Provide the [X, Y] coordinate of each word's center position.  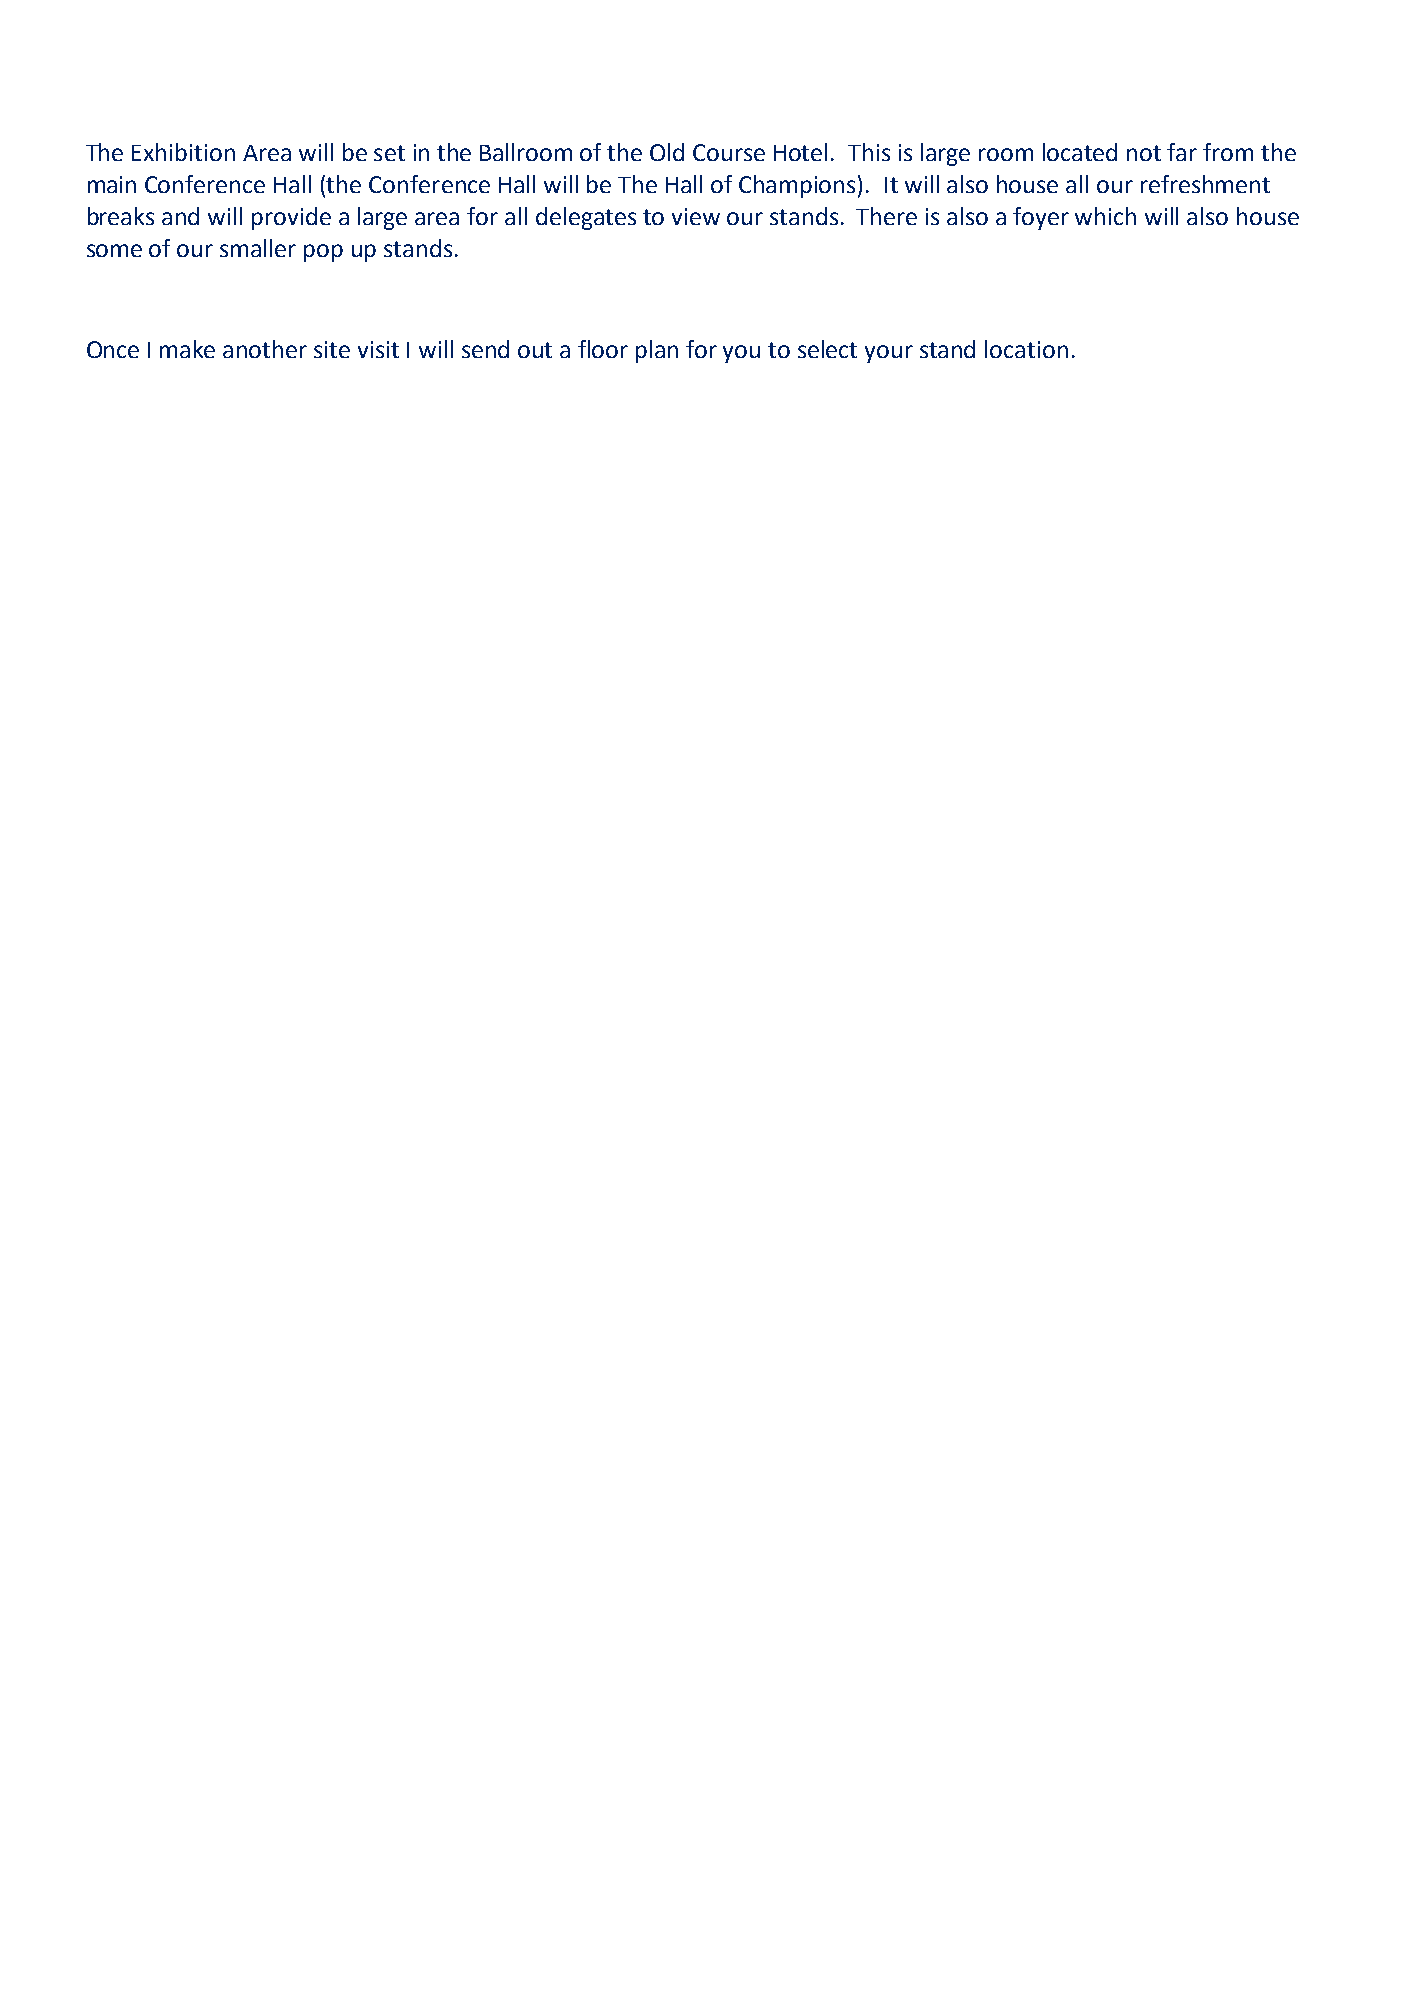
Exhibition [183, 152]
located [1080, 152]
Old [667, 152]
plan [657, 351]
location [1026, 349]
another [265, 349]
